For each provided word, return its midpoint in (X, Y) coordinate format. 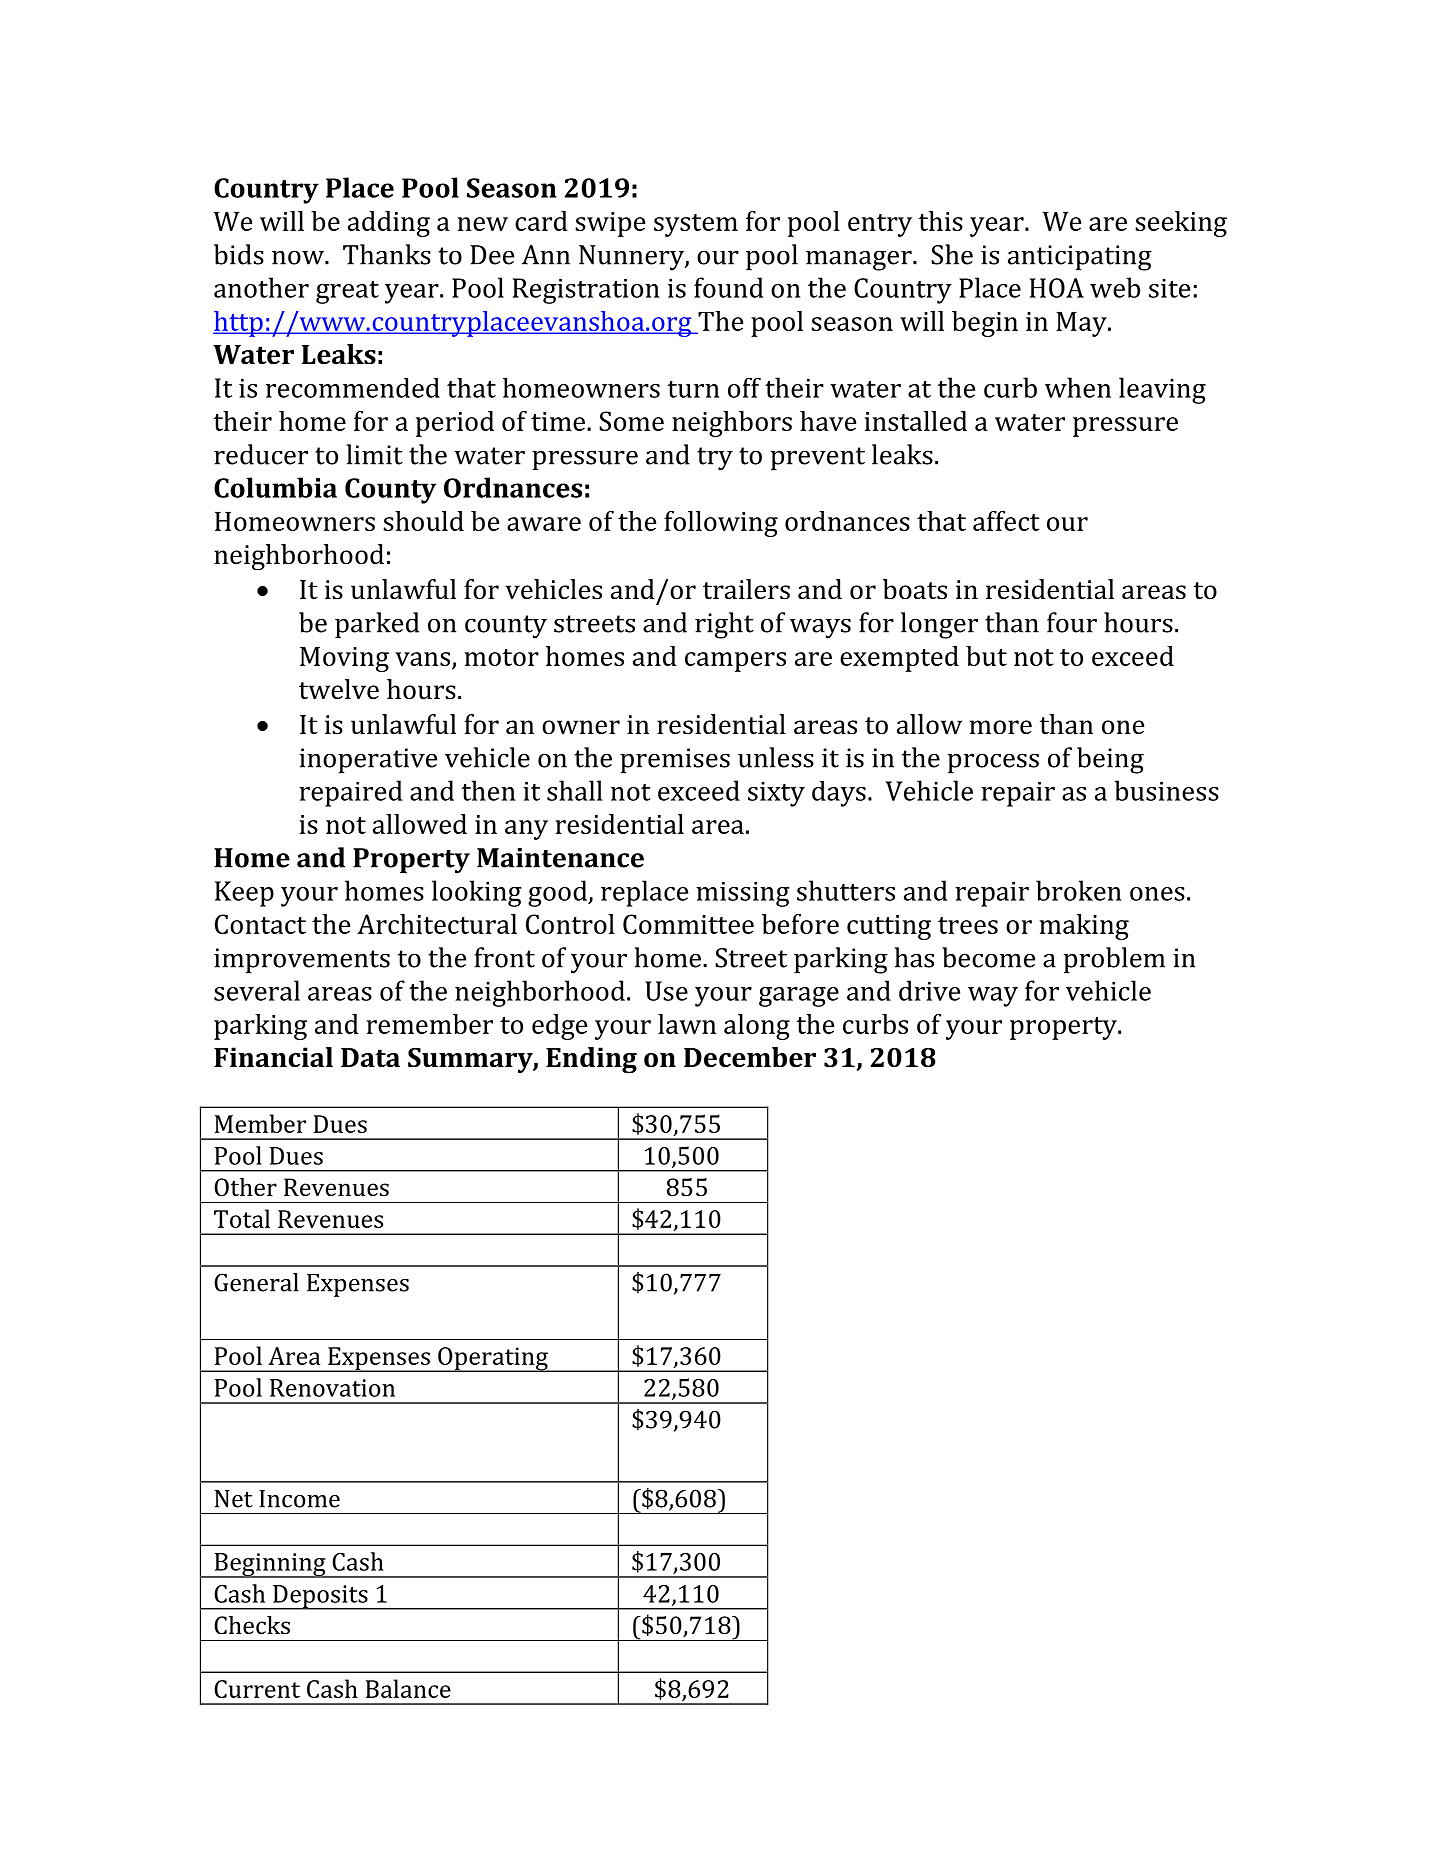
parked (377, 625)
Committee (688, 924)
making (1084, 927)
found (728, 287)
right (724, 625)
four (1072, 622)
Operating (493, 1359)
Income (299, 1499)
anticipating (1080, 258)
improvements (302, 961)
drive (929, 990)
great (347, 292)
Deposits (320, 1597)
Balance (408, 1688)
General (256, 1282)
